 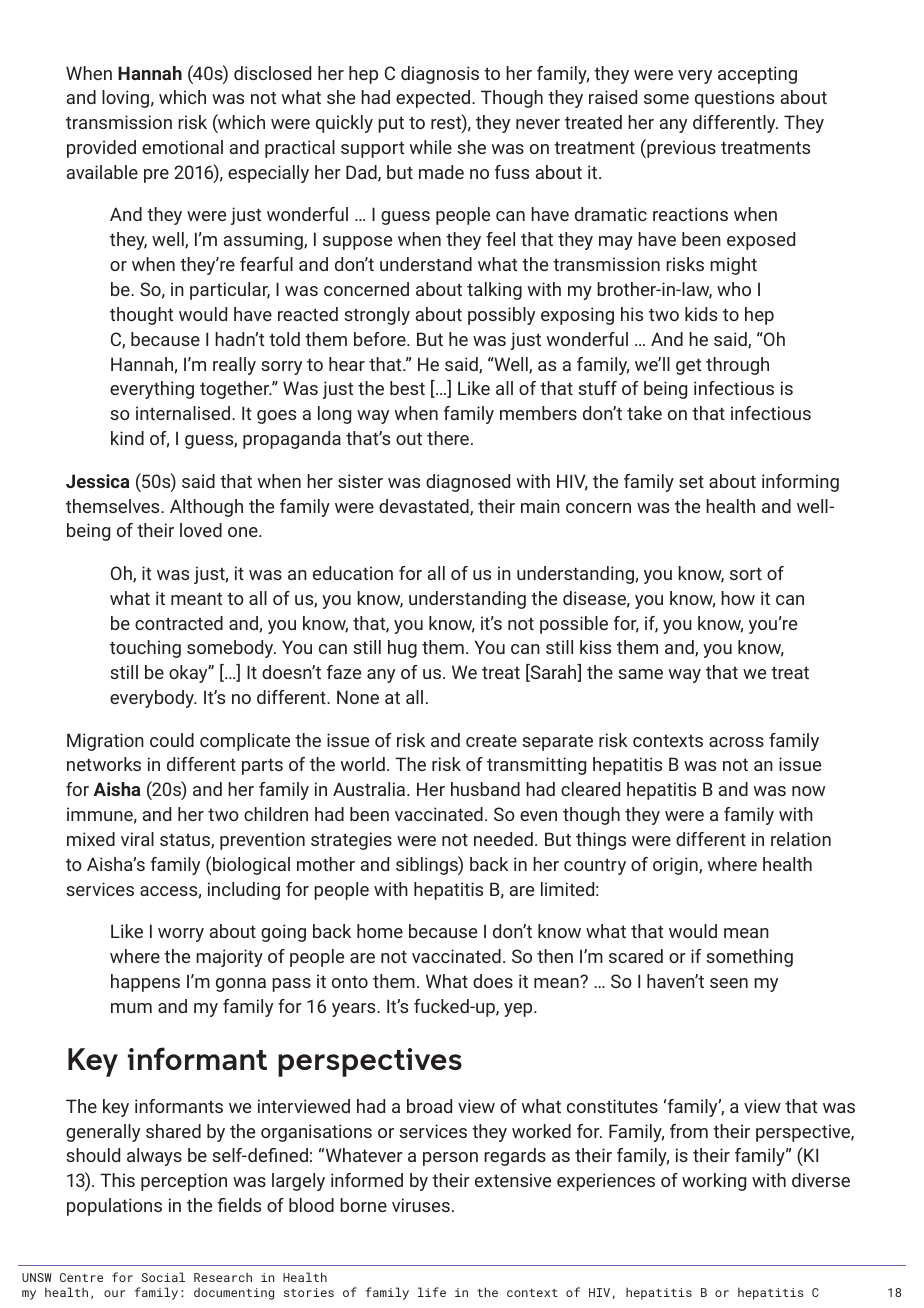 What do you see at coordinates (432, 1292) in the document?
I see `life` at bounding box center [432, 1292].
